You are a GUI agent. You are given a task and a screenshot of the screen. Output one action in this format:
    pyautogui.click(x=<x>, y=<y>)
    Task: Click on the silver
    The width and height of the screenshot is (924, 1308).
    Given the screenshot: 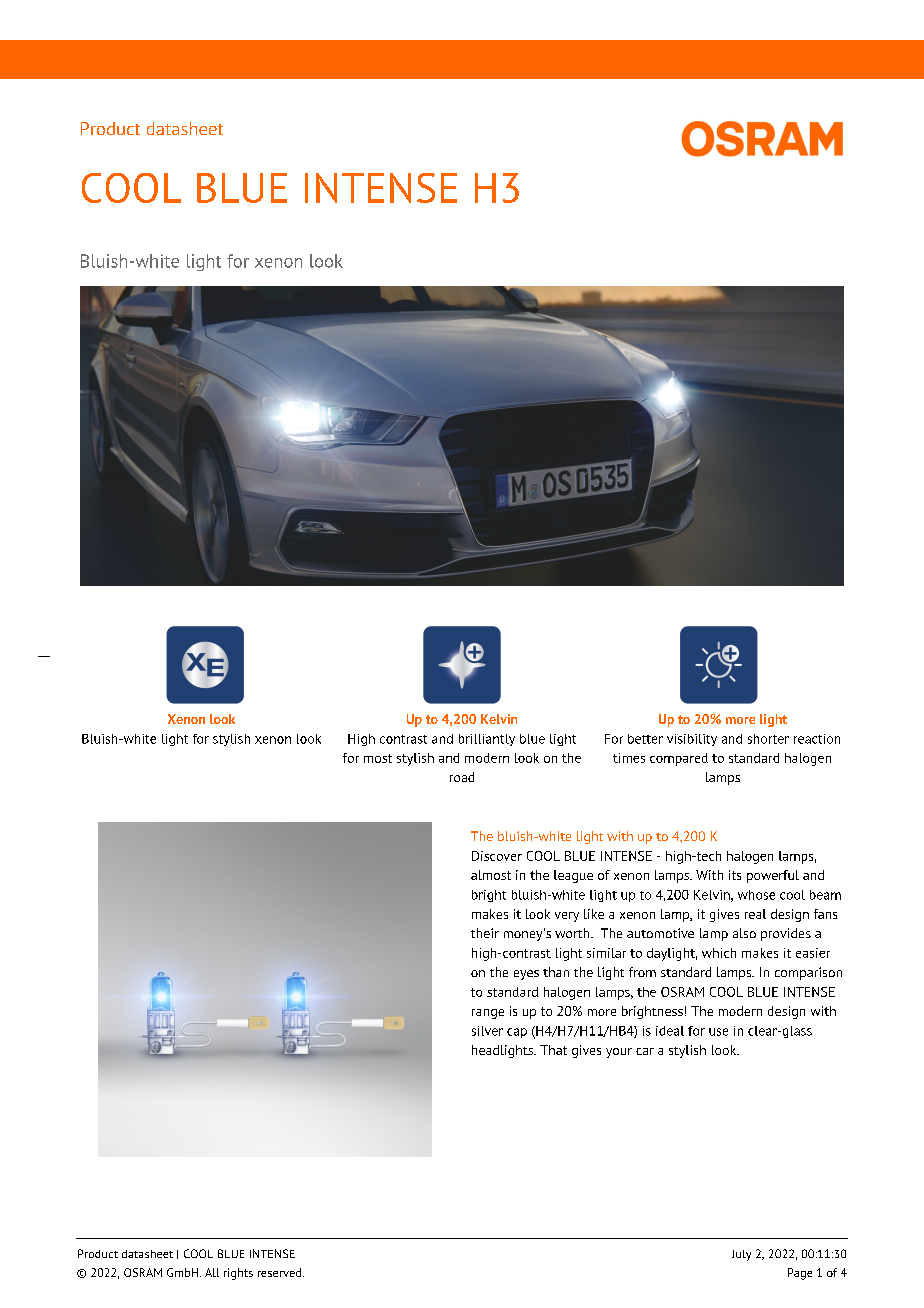 What is the action you would take?
    pyautogui.click(x=487, y=1031)
